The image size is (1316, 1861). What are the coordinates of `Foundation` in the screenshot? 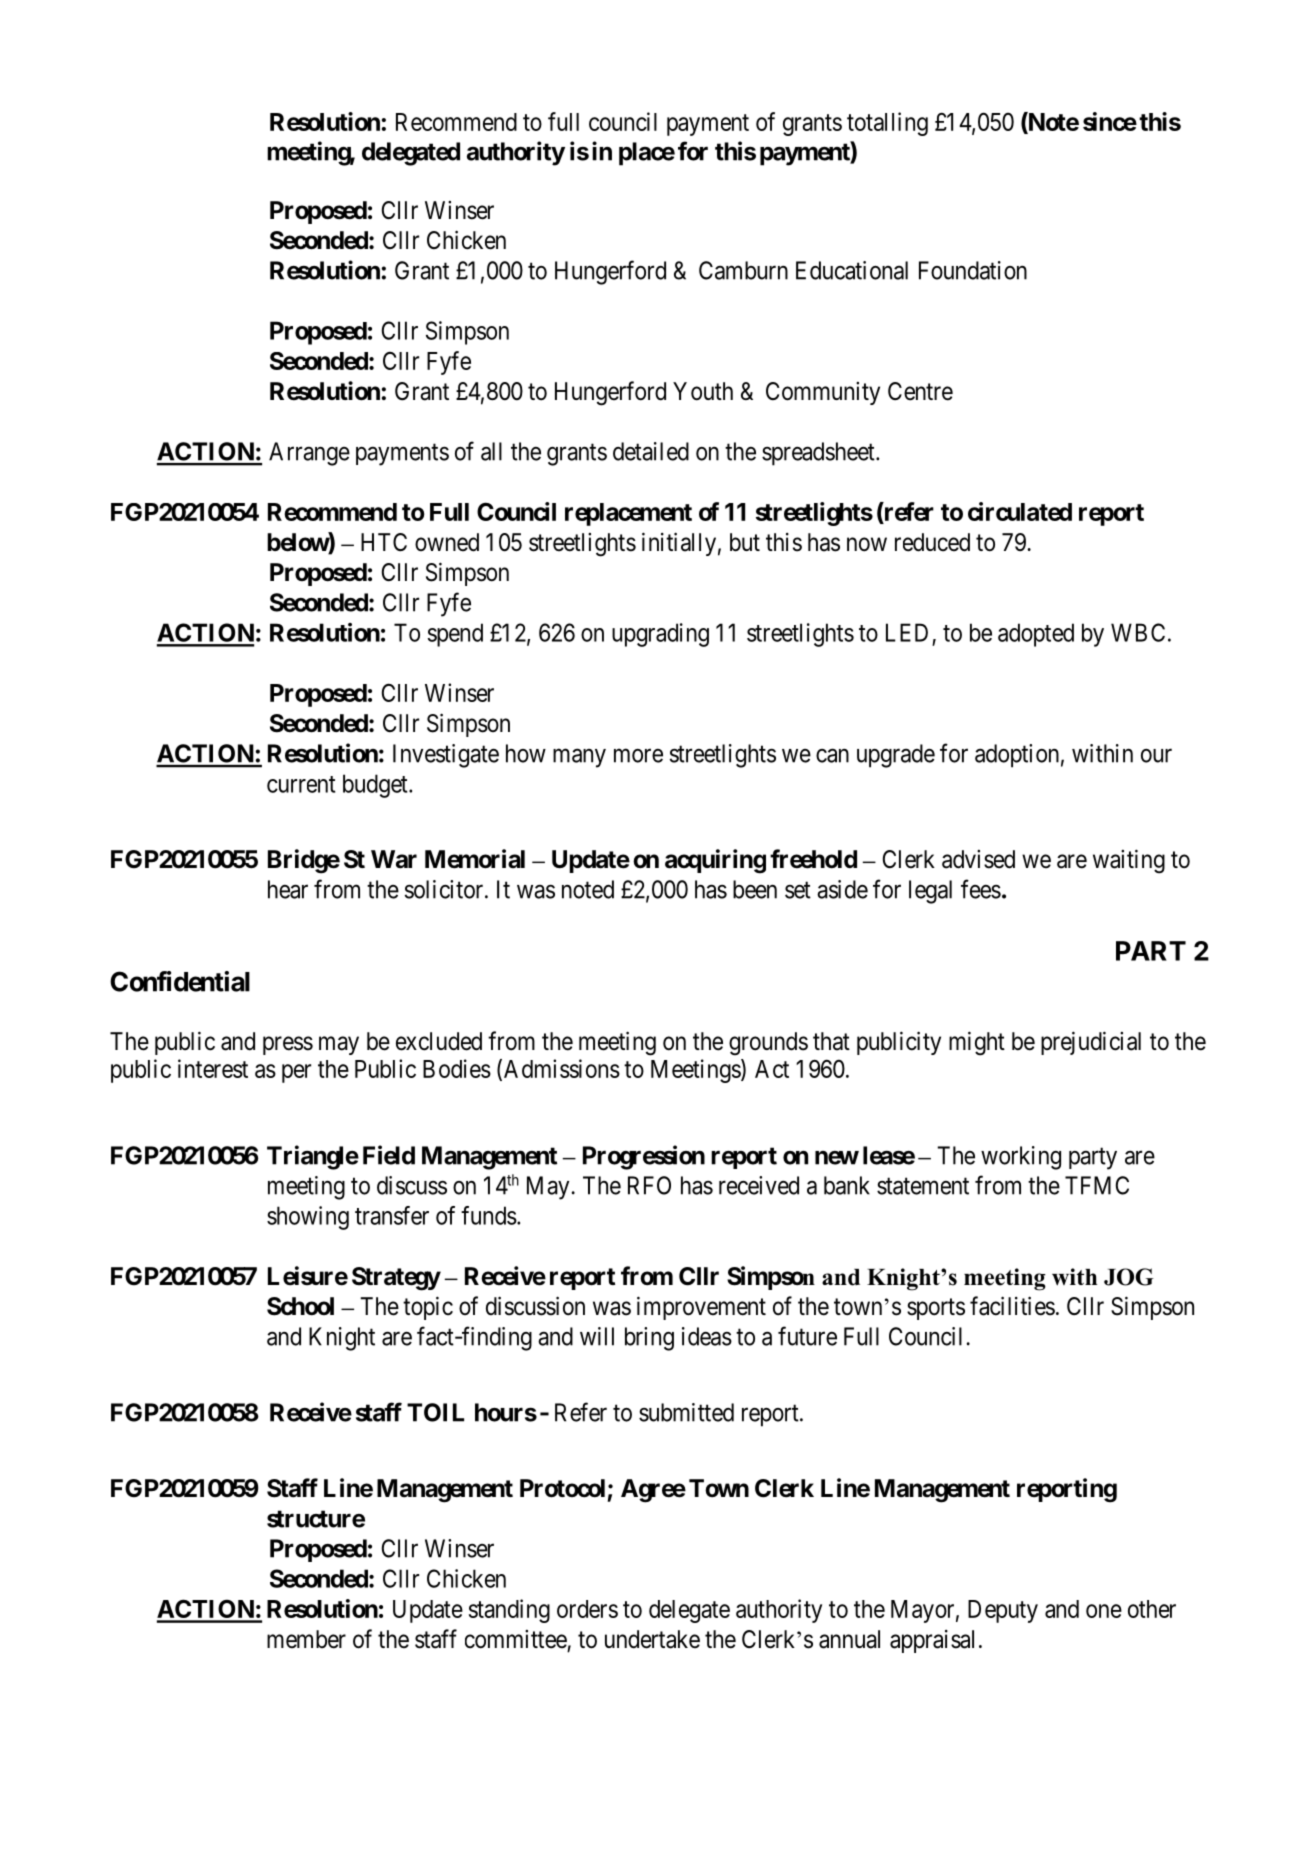 It's located at (973, 270).
